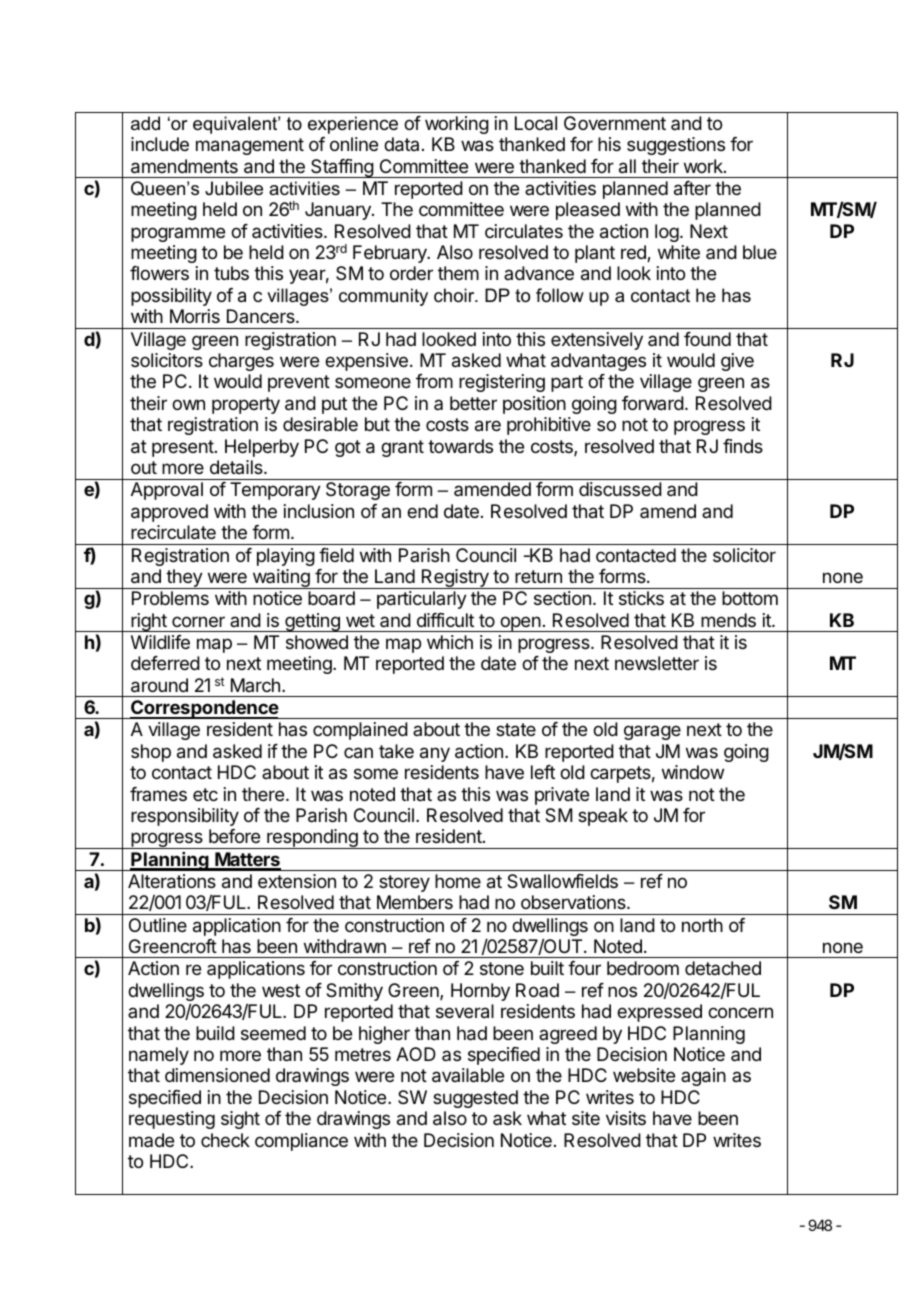  Describe the element at coordinates (703, 1077) in the page. I see `again` at that location.
